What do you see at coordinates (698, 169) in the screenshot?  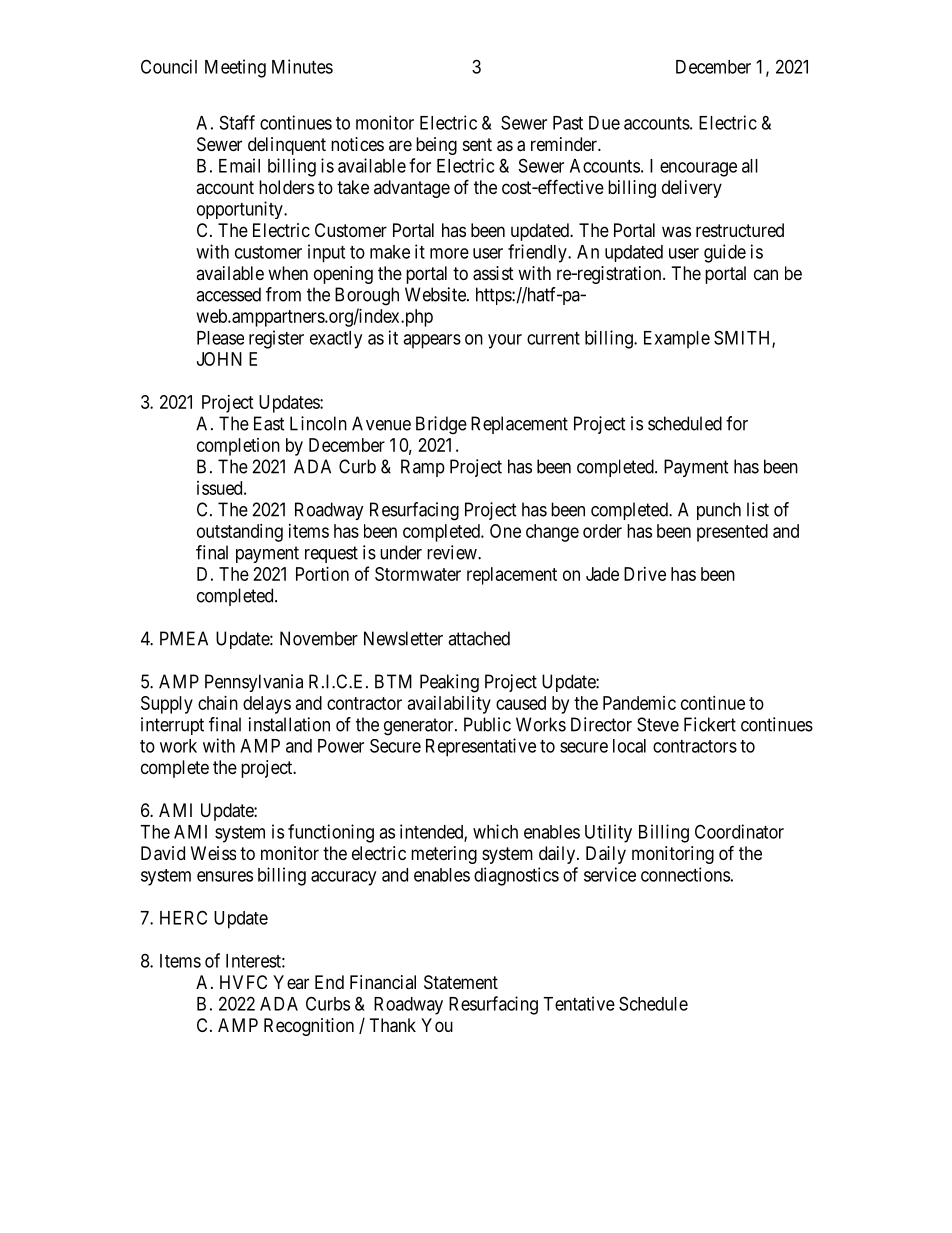 I see `encourage` at bounding box center [698, 169].
